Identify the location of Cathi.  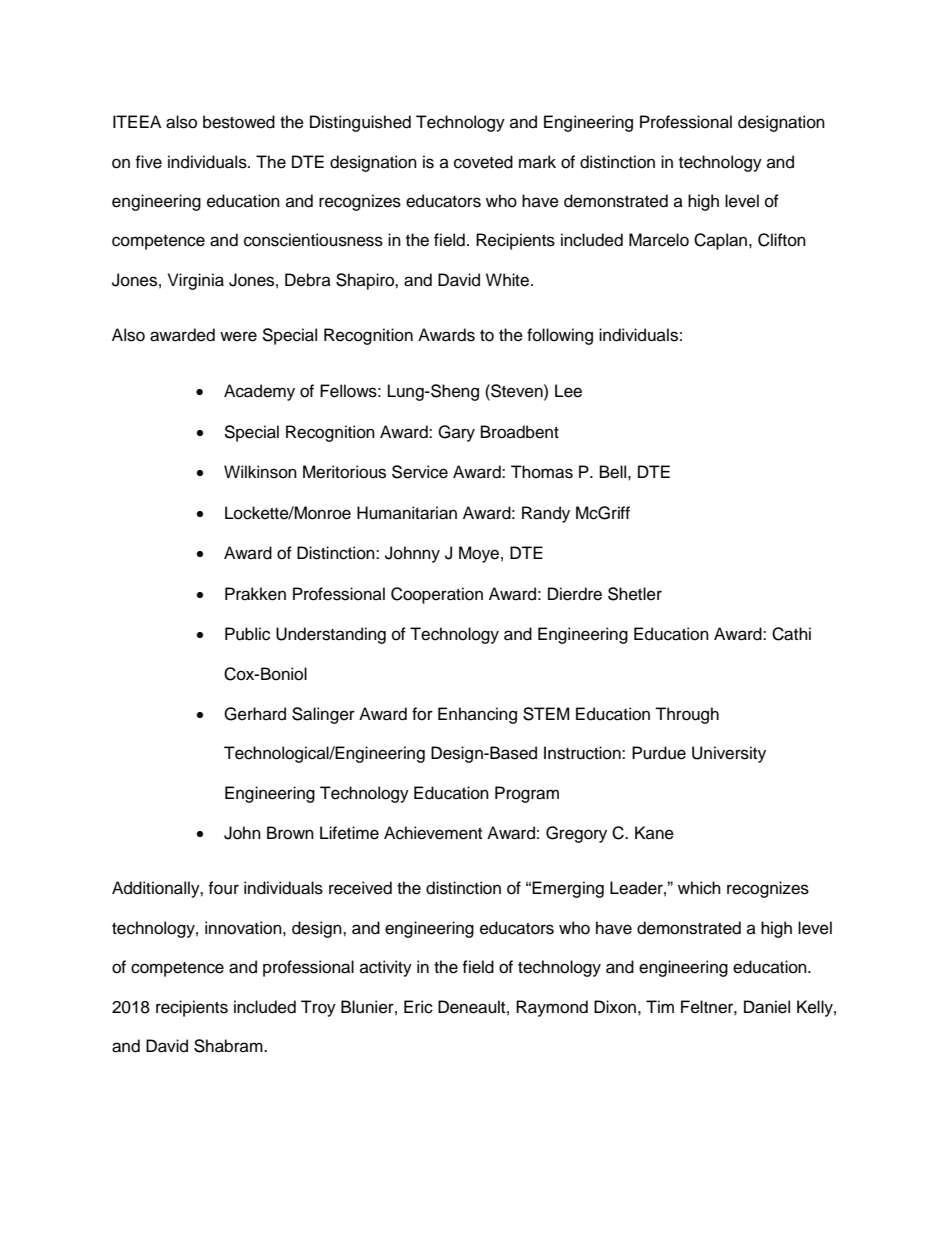
(791, 634).
